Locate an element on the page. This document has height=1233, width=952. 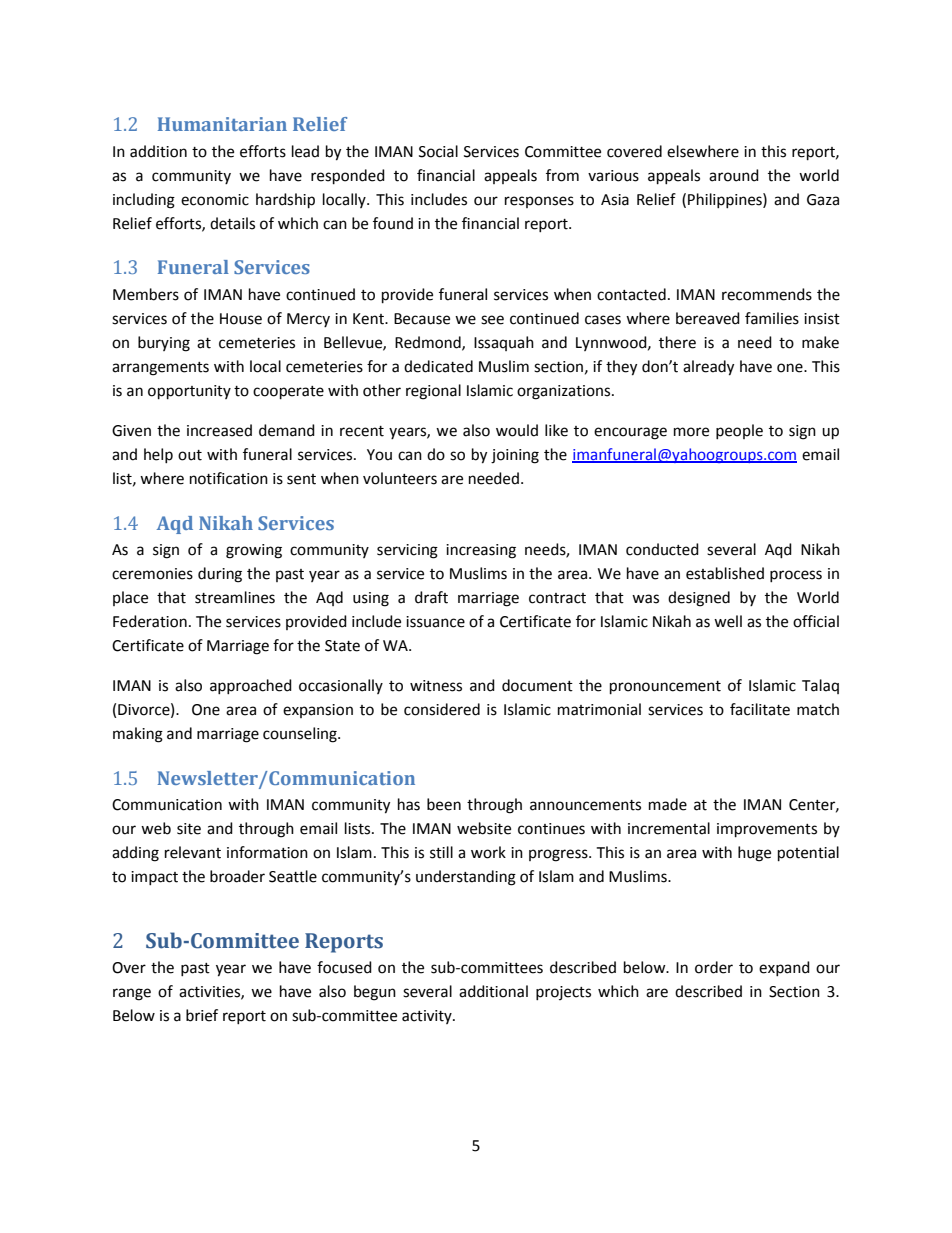
Humanitarian is located at coordinates (222, 124).
